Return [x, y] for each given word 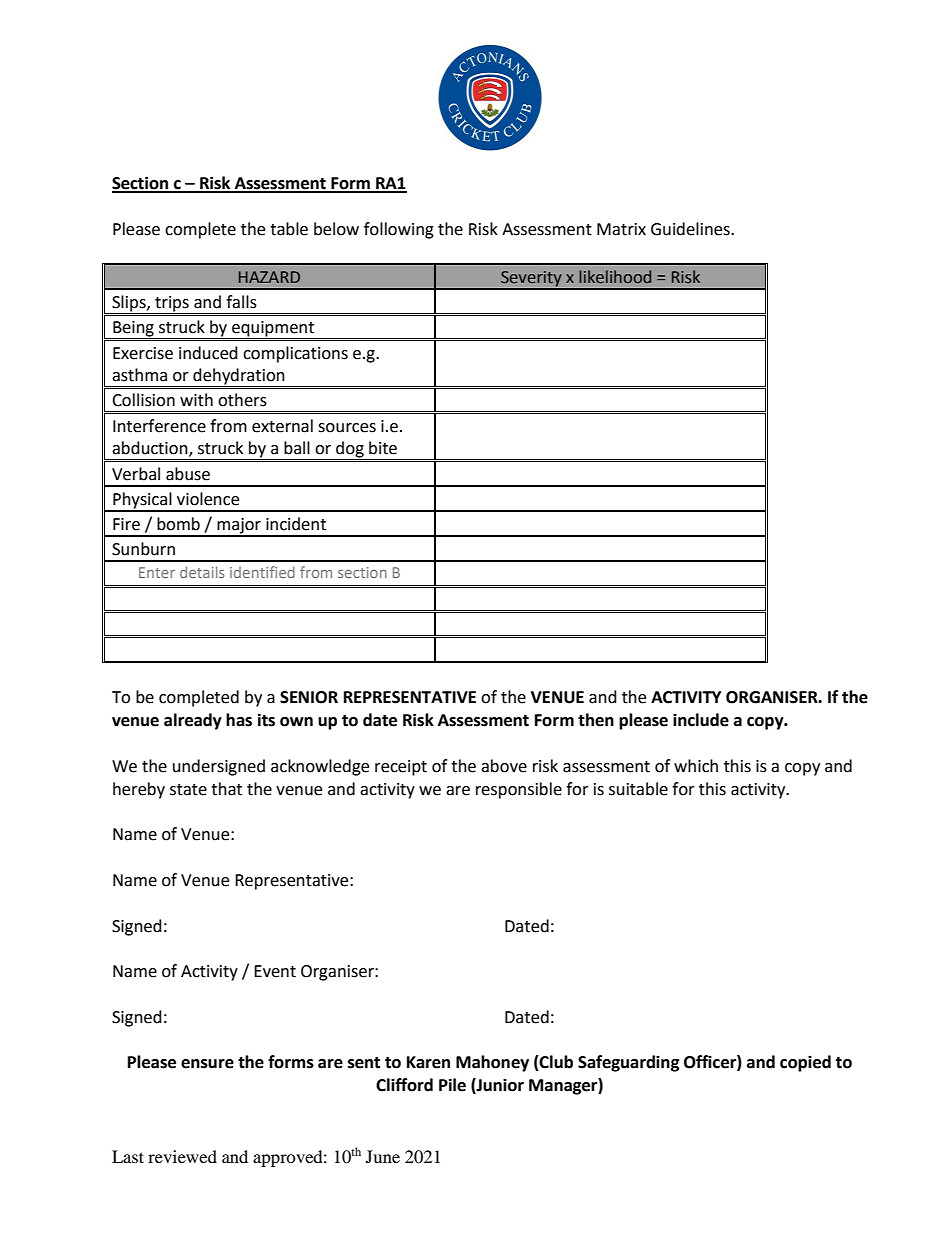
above [504, 766]
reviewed [182, 1156]
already [193, 721]
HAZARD [269, 277]
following [399, 230]
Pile [452, 1085]
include [701, 720]
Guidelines [691, 229]
